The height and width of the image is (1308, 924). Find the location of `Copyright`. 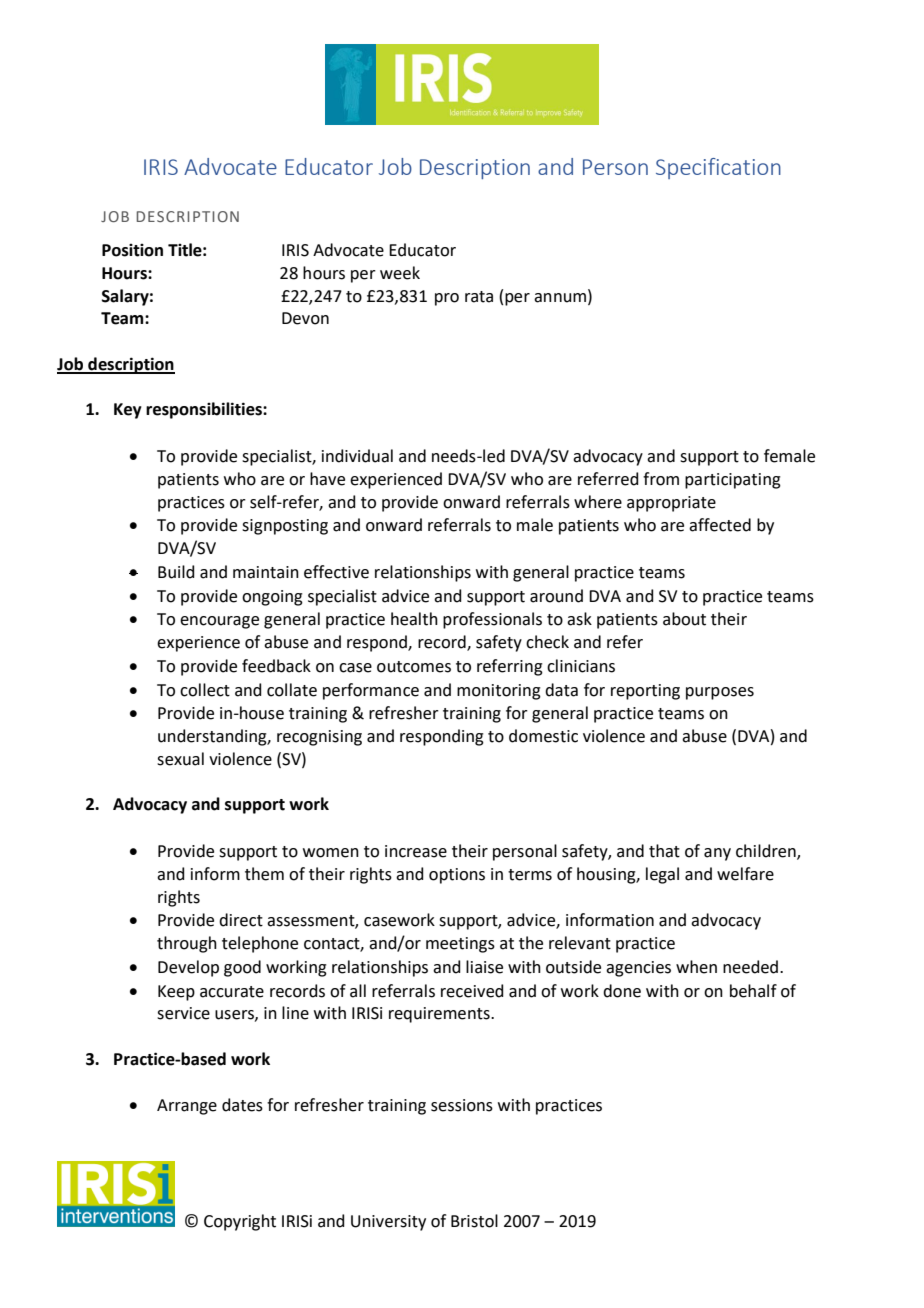

Copyright is located at coordinates (240, 1222).
